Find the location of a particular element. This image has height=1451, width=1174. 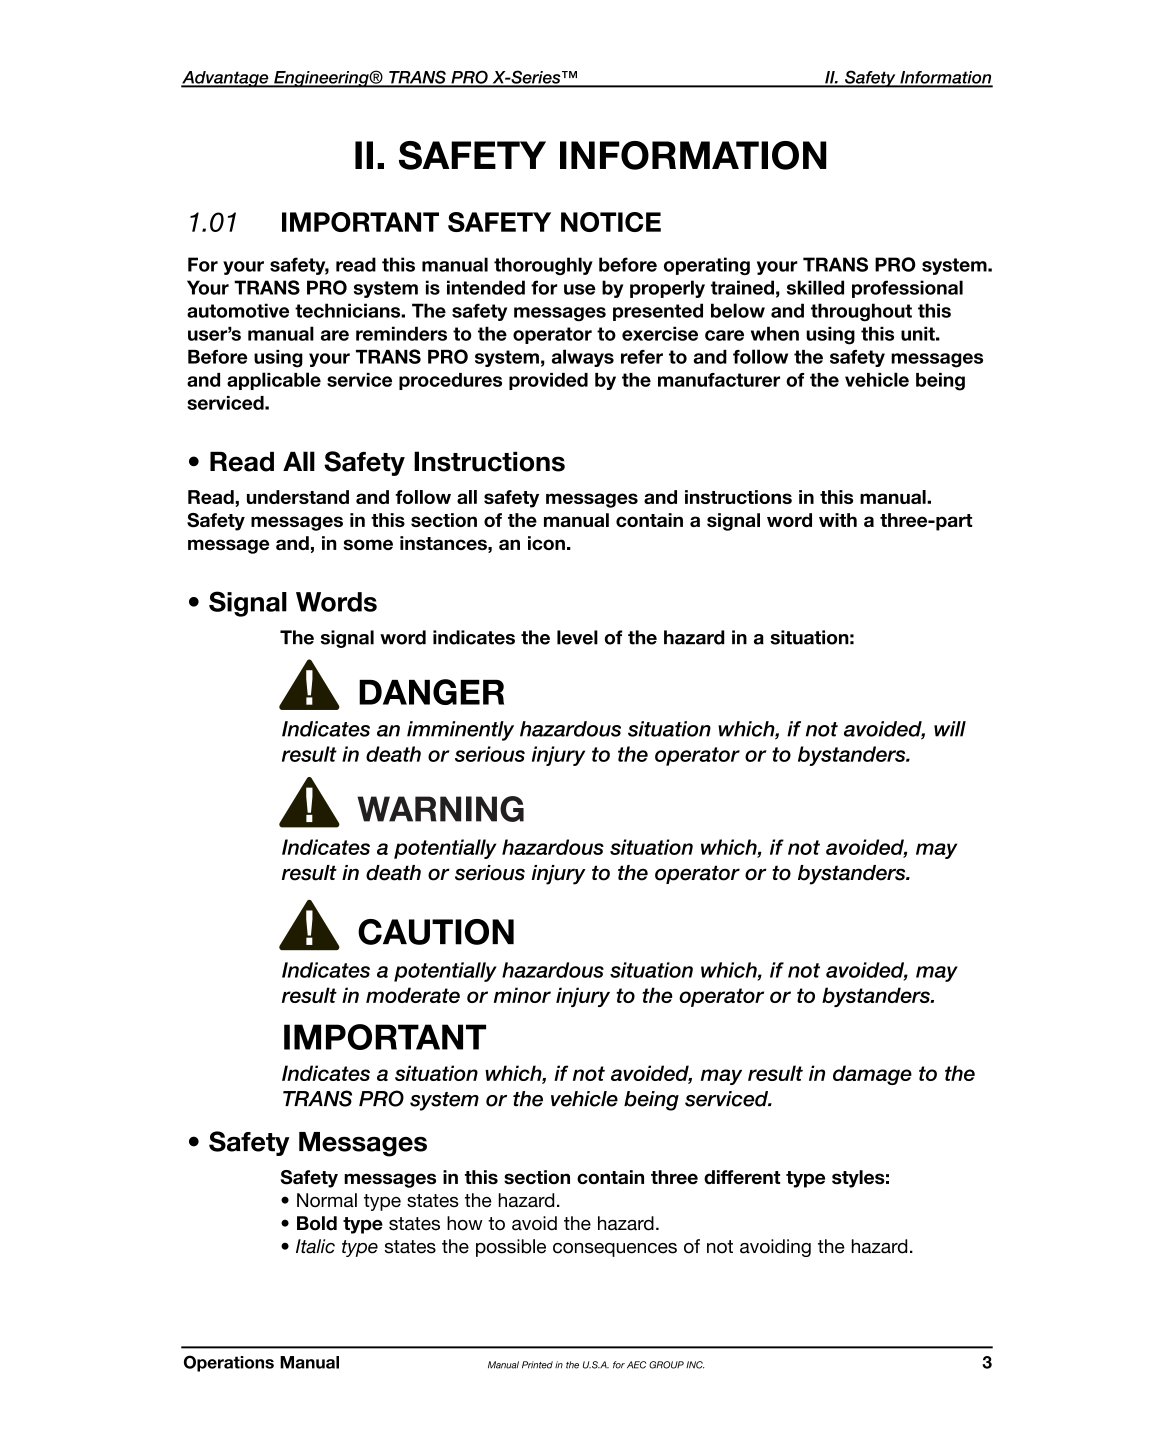

AEC is located at coordinates (636, 1365).
